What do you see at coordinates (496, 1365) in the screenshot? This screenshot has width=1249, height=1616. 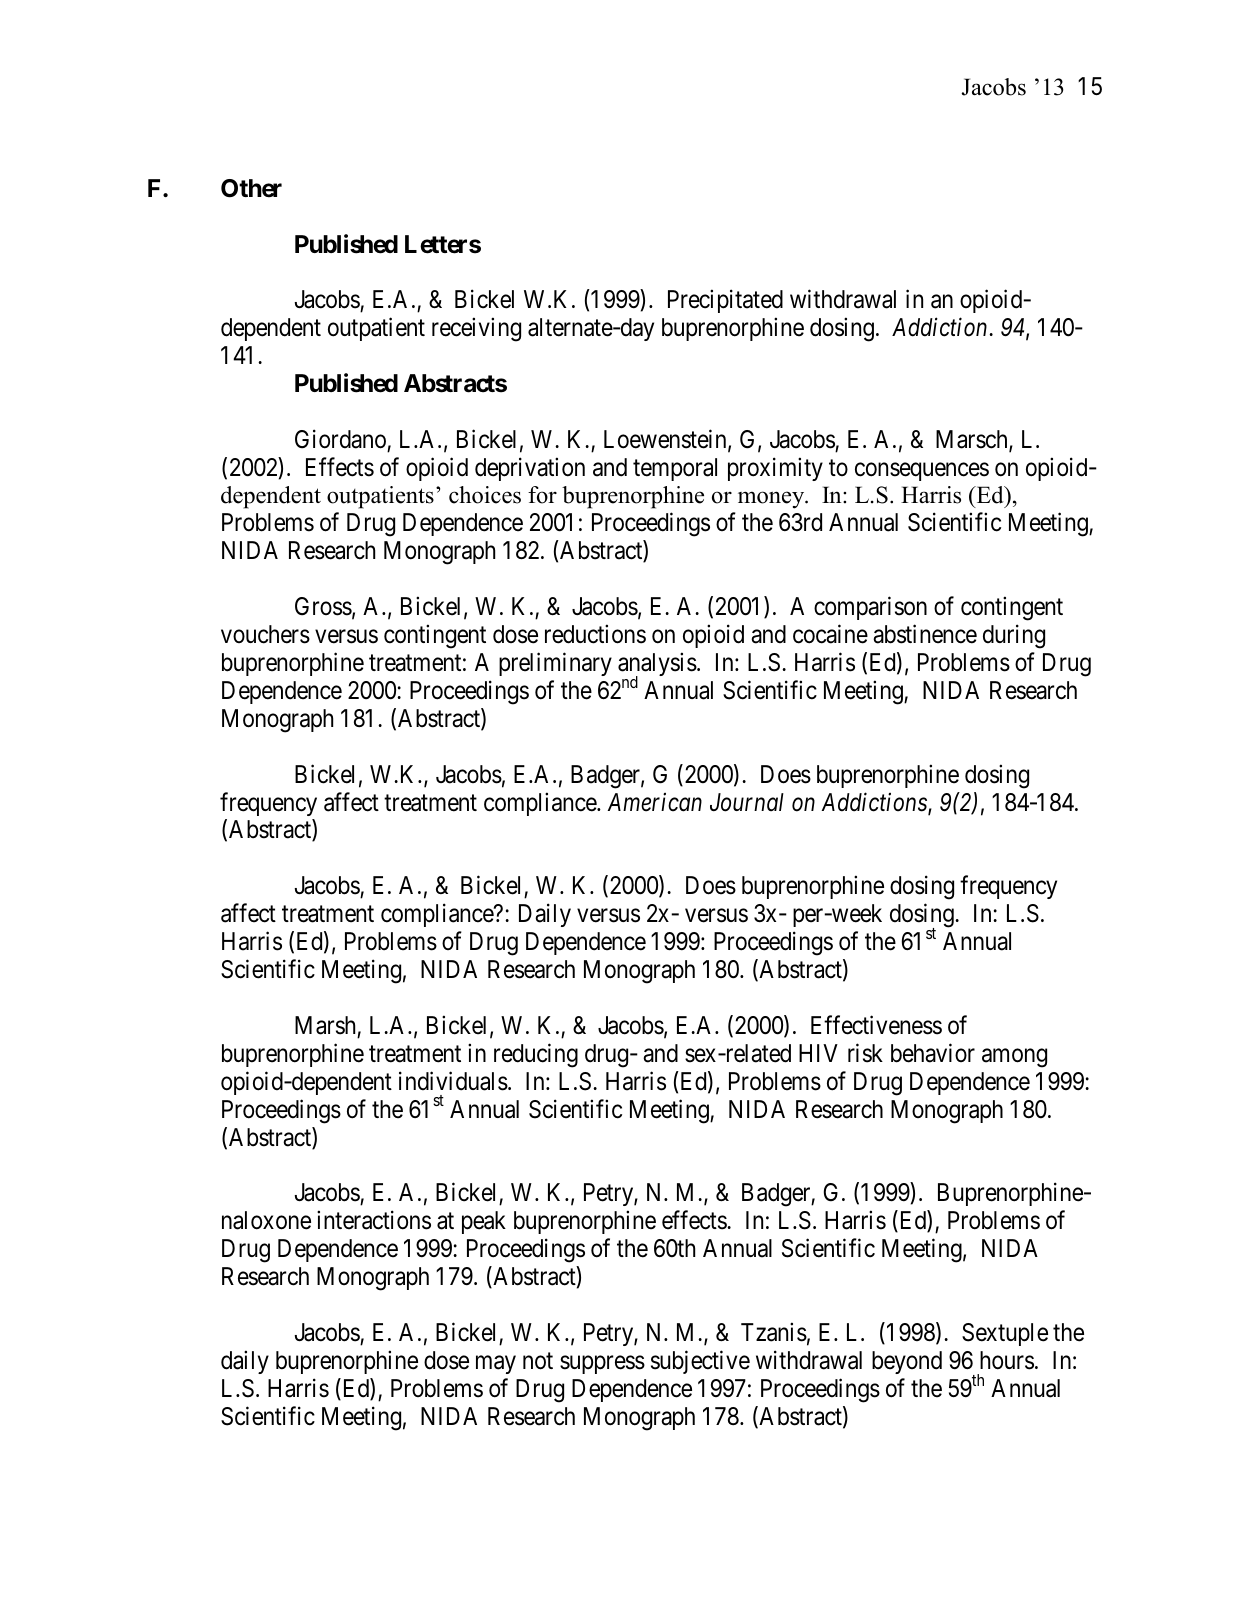 I see `may` at bounding box center [496, 1365].
